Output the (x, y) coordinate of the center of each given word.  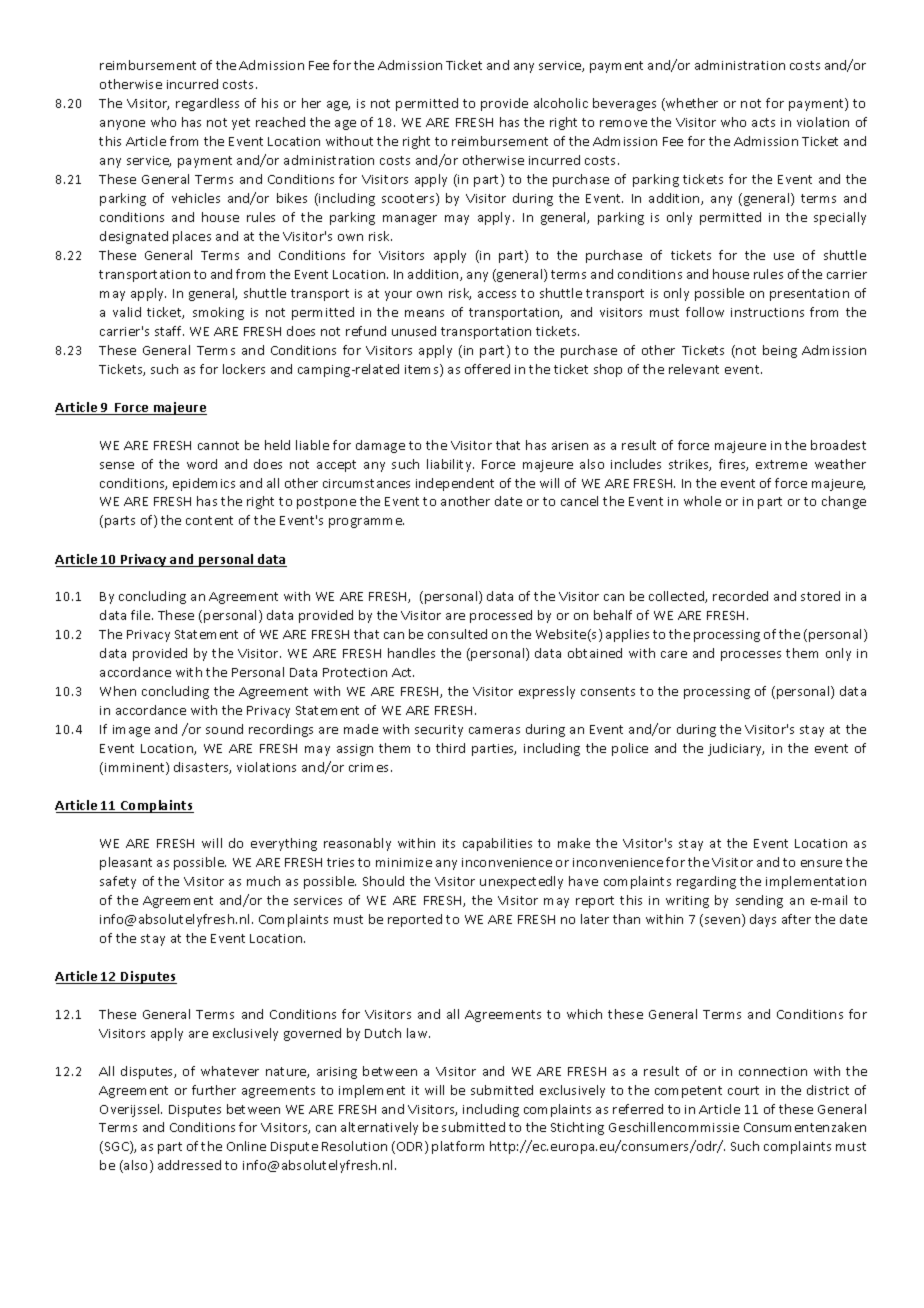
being (780, 351)
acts (763, 122)
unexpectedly (521, 882)
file (142, 615)
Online (246, 1146)
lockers (244, 369)
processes (751, 656)
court (743, 1090)
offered (487, 369)
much (263, 881)
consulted (457, 634)
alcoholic (561, 103)
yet (241, 124)
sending (759, 901)
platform (458, 1147)
